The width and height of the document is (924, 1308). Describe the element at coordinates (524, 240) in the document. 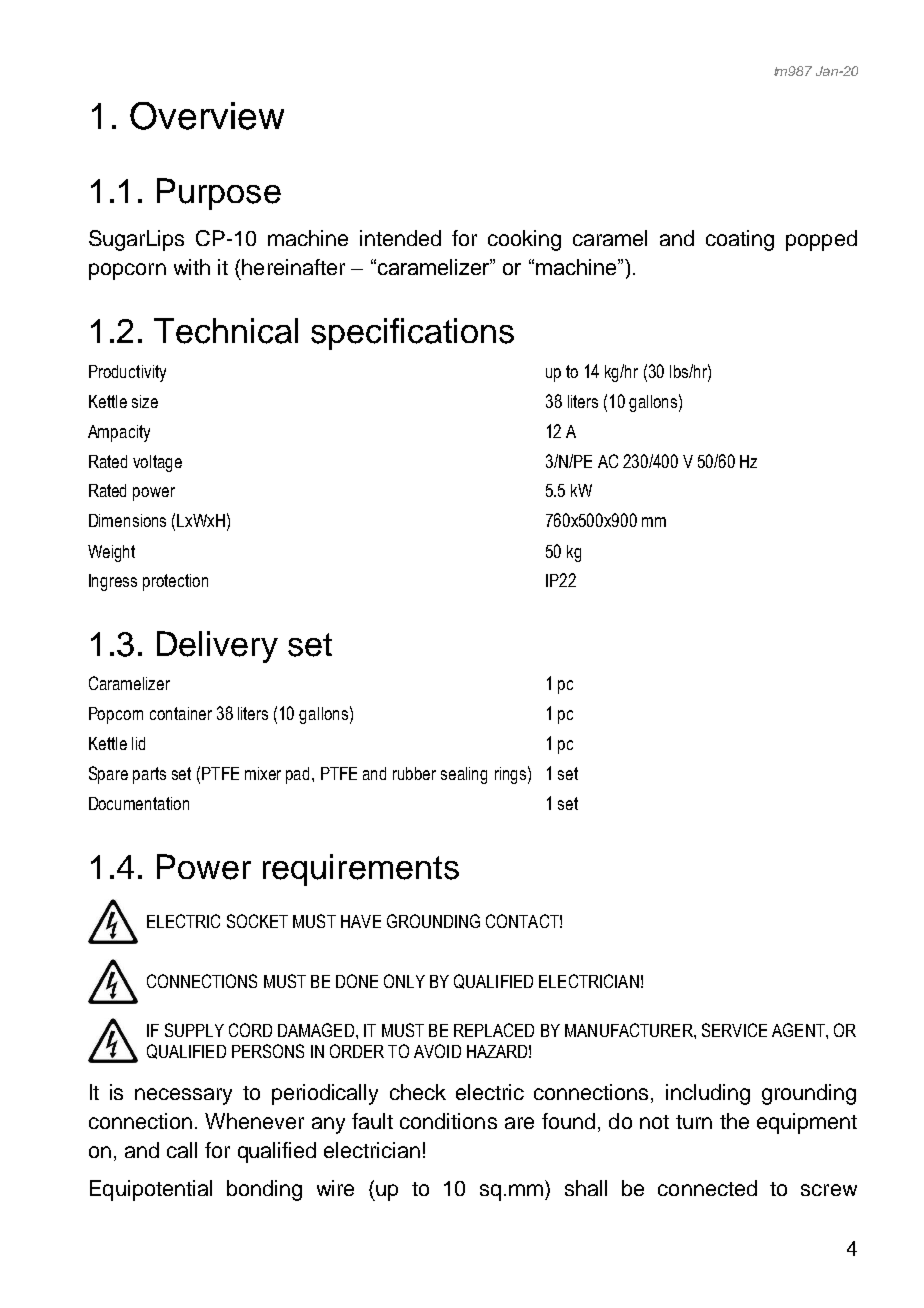

I see `cooking` at that location.
